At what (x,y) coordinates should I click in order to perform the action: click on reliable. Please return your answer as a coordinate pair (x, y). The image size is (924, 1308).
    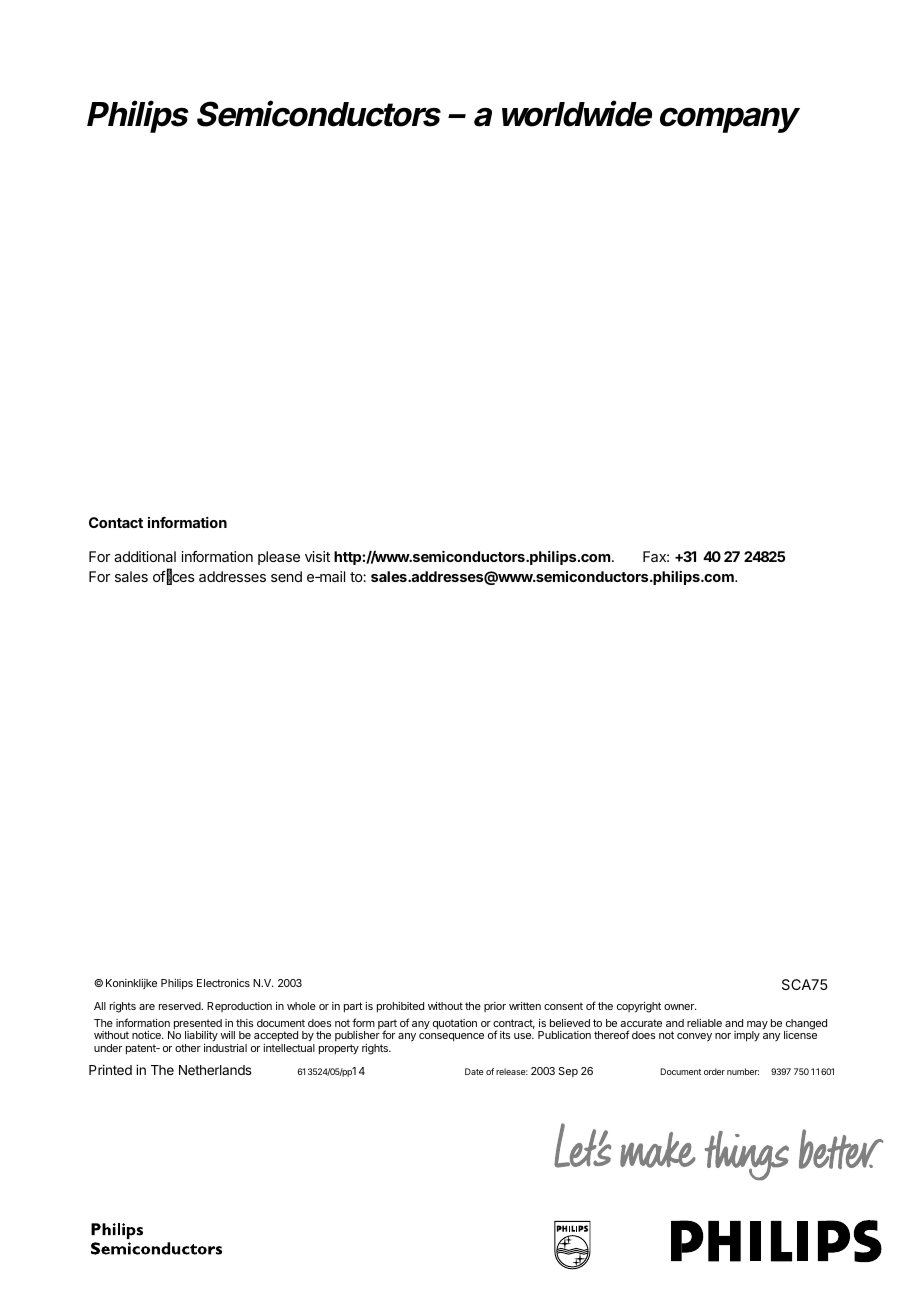
    Looking at the image, I should click on (704, 1023).
